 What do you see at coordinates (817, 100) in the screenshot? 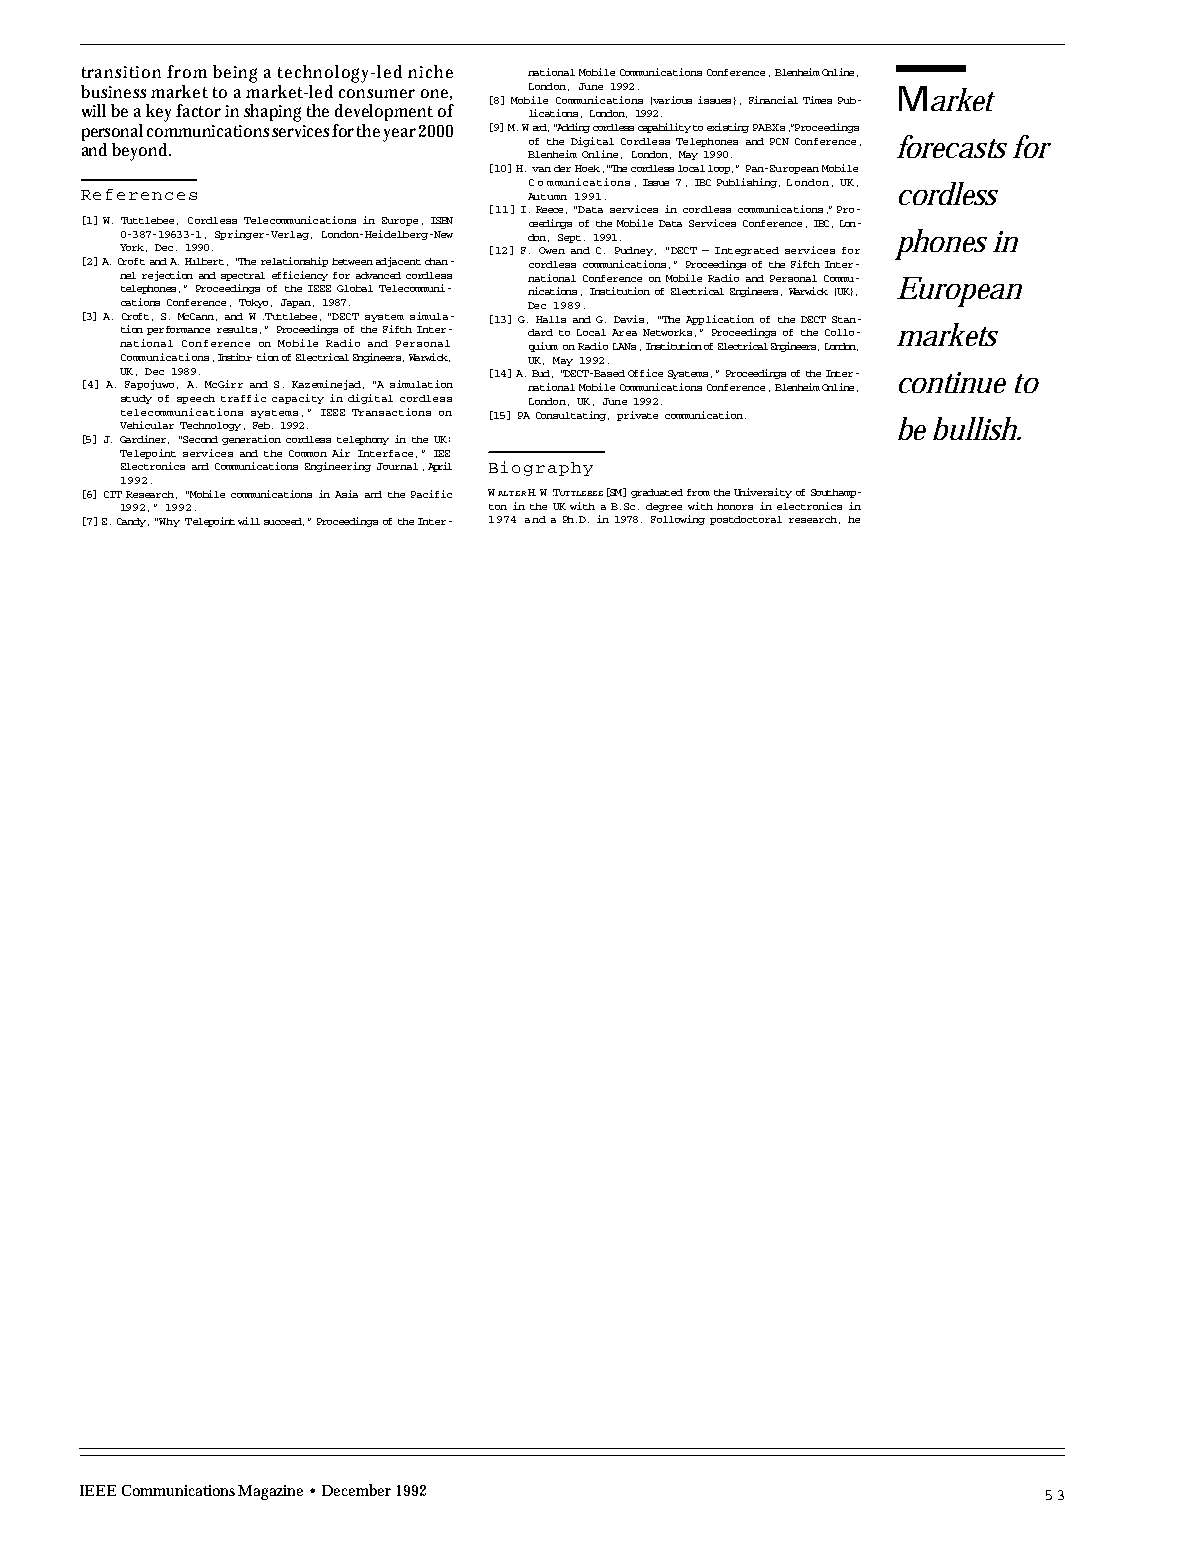
I see `Times` at bounding box center [817, 100].
